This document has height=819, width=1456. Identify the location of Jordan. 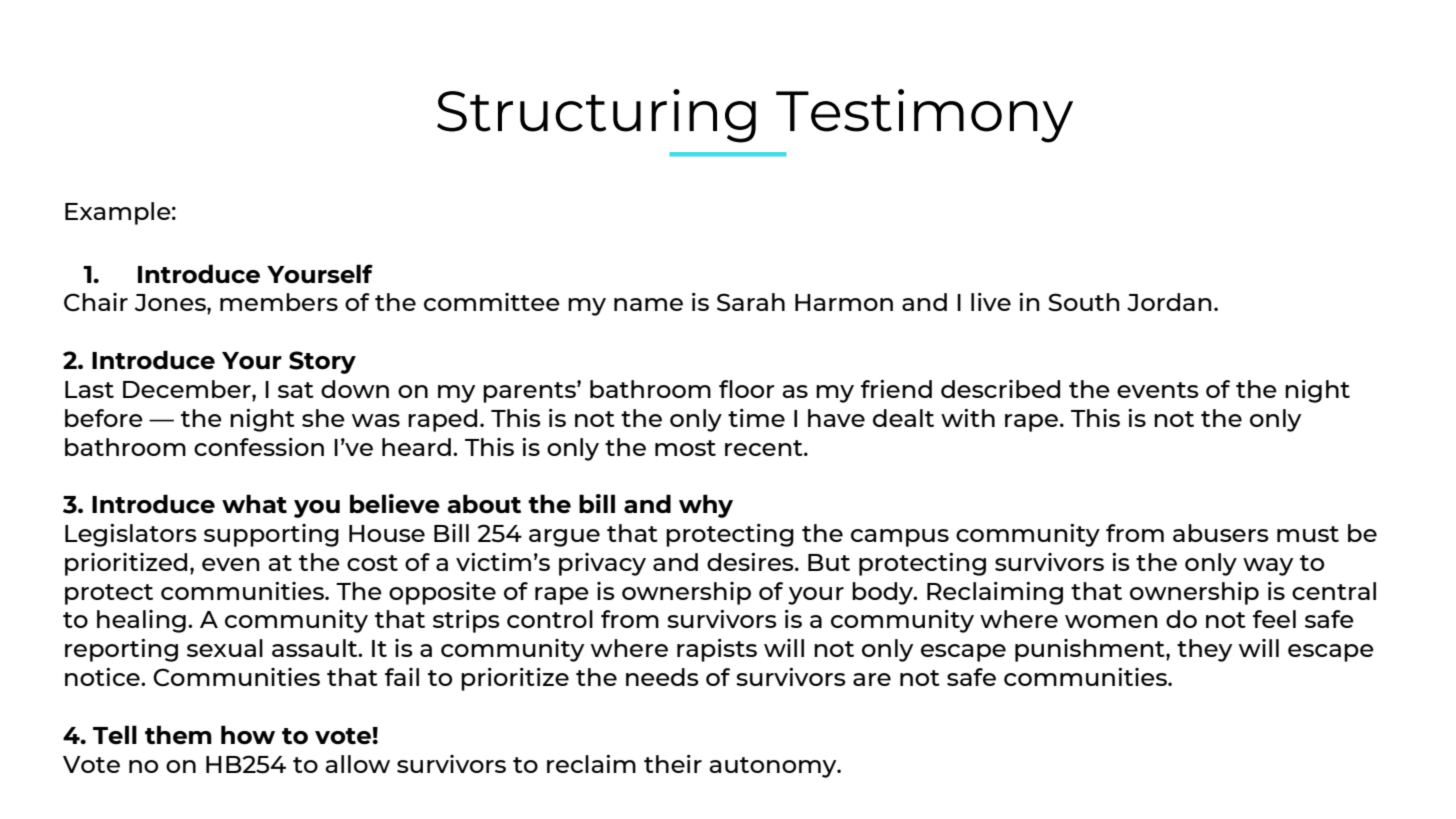
(1169, 302).
